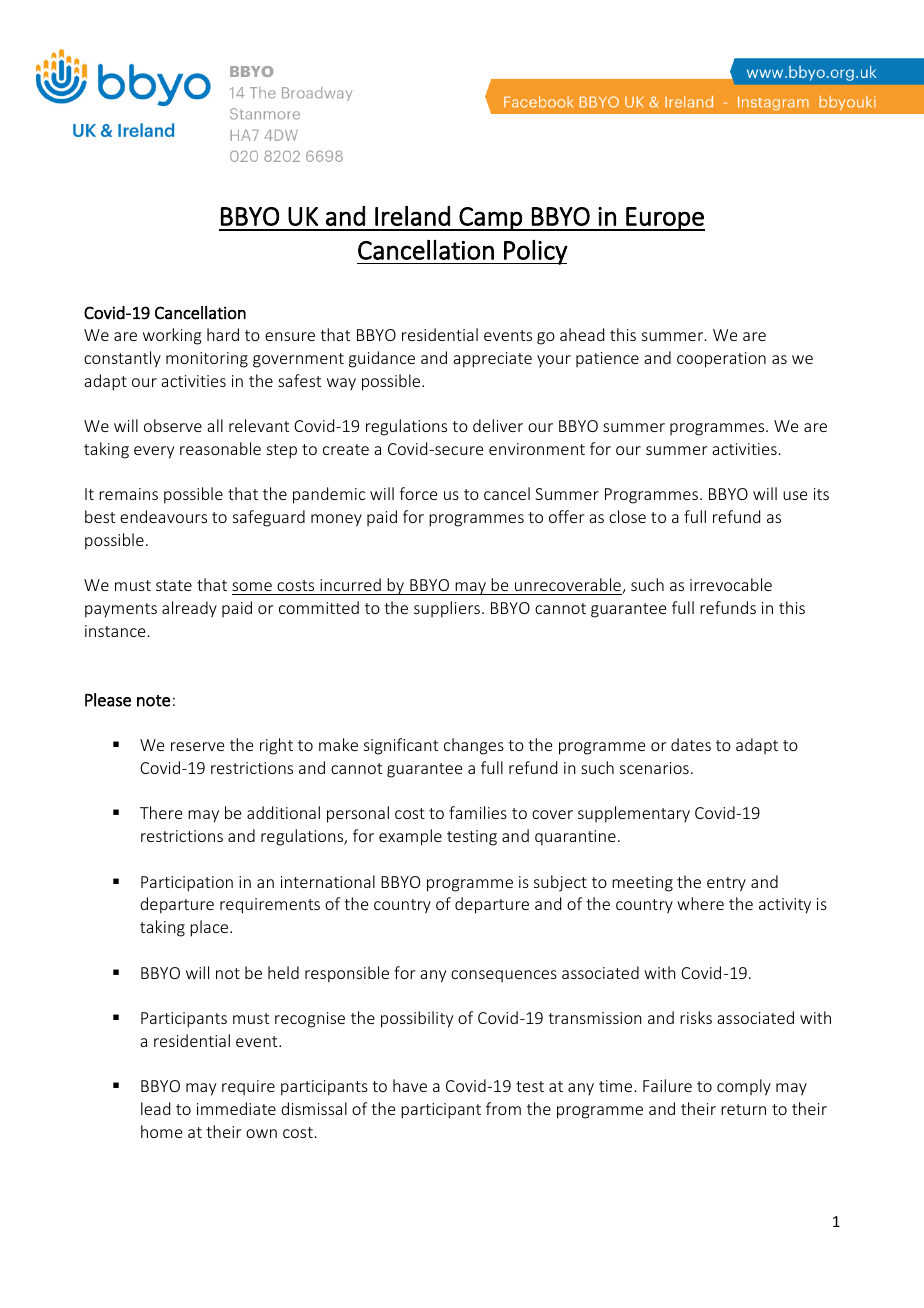  I want to click on from, so click(503, 1108).
